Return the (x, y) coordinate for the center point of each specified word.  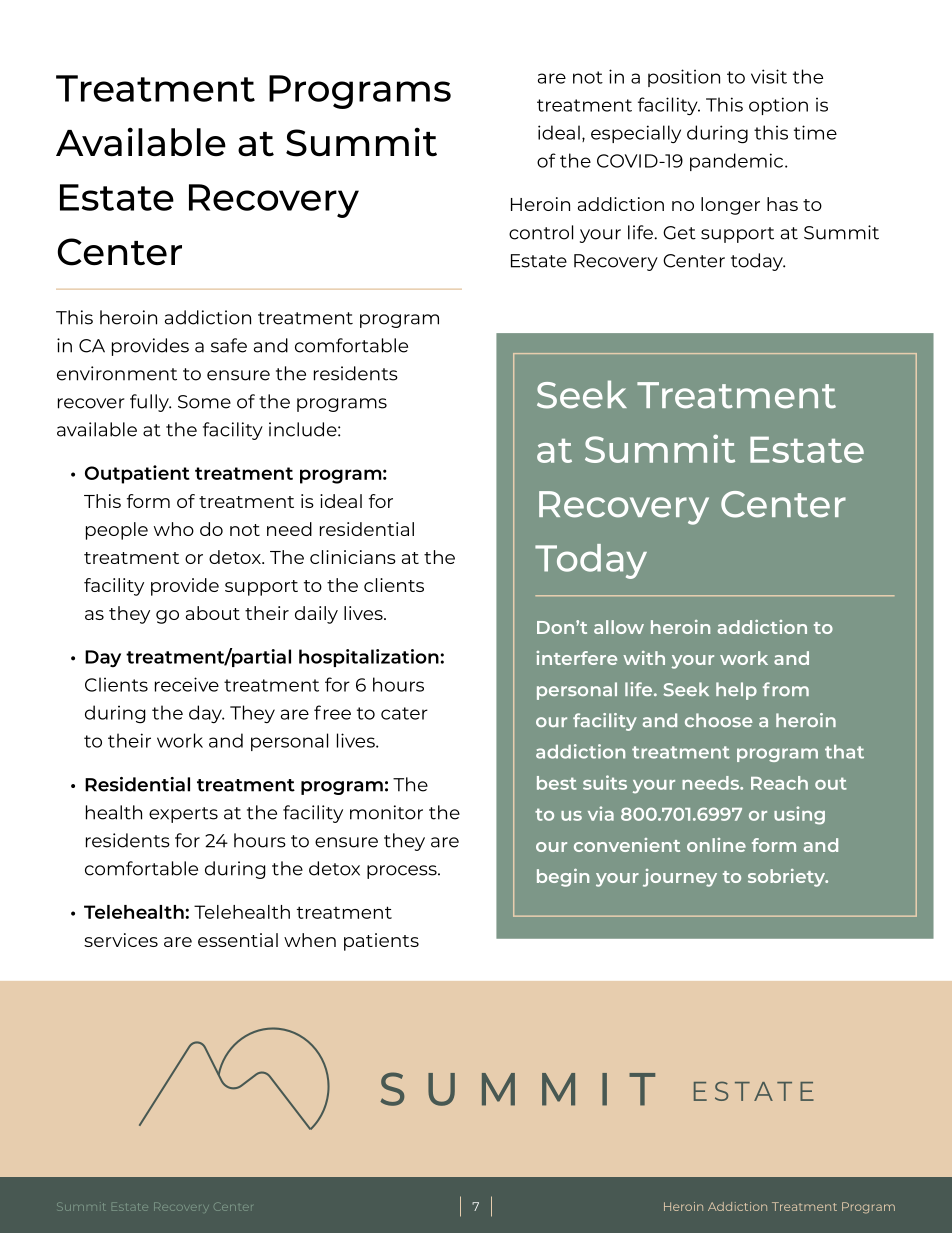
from (786, 689)
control (541, 232)
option (778, 106)
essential (238, 940)
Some (204, 402)
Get (679, 233)
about (213, 613)
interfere (577, 658)
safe (229, 345)
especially (636, 134)
